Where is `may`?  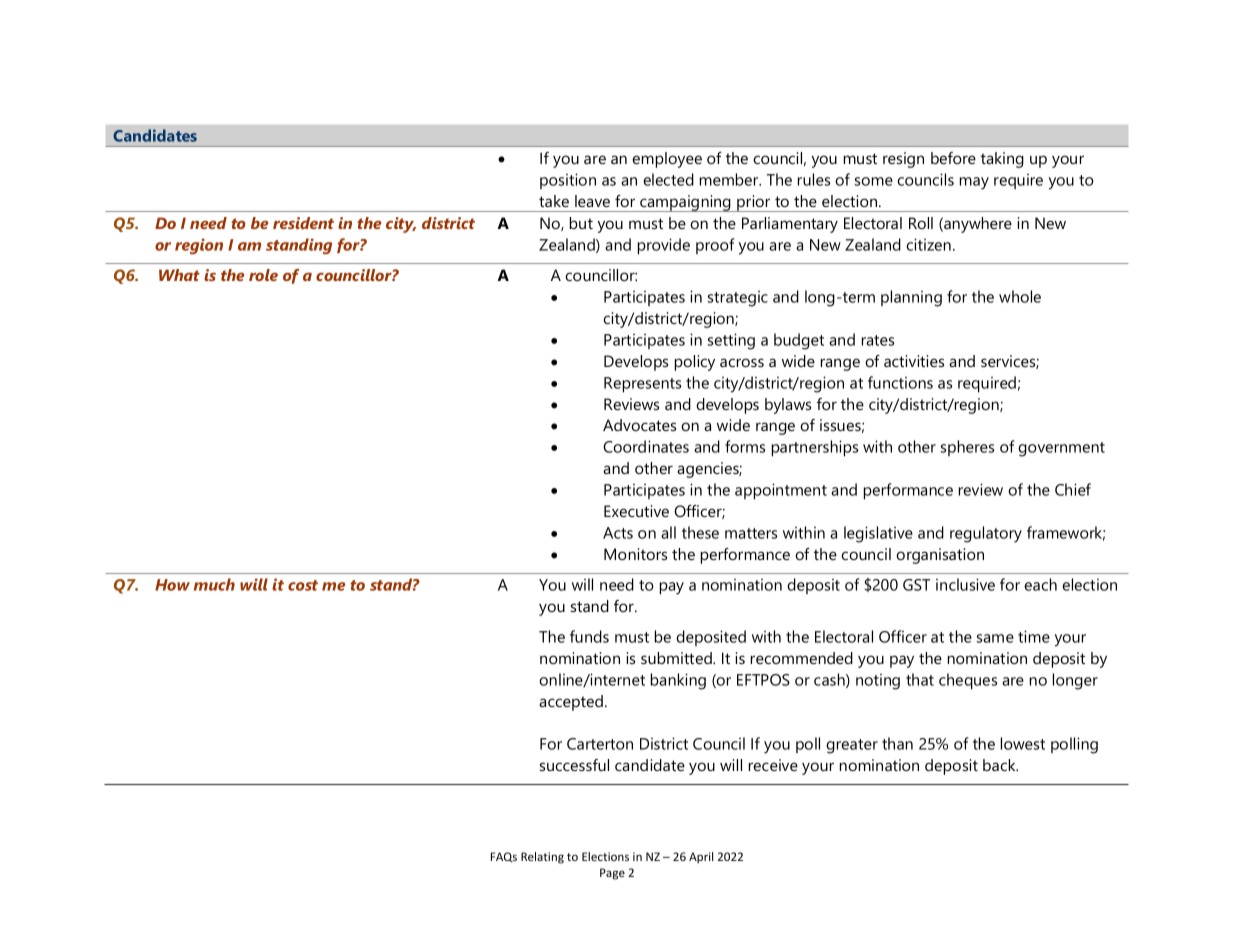
may is located at coordinates (974, 183).
